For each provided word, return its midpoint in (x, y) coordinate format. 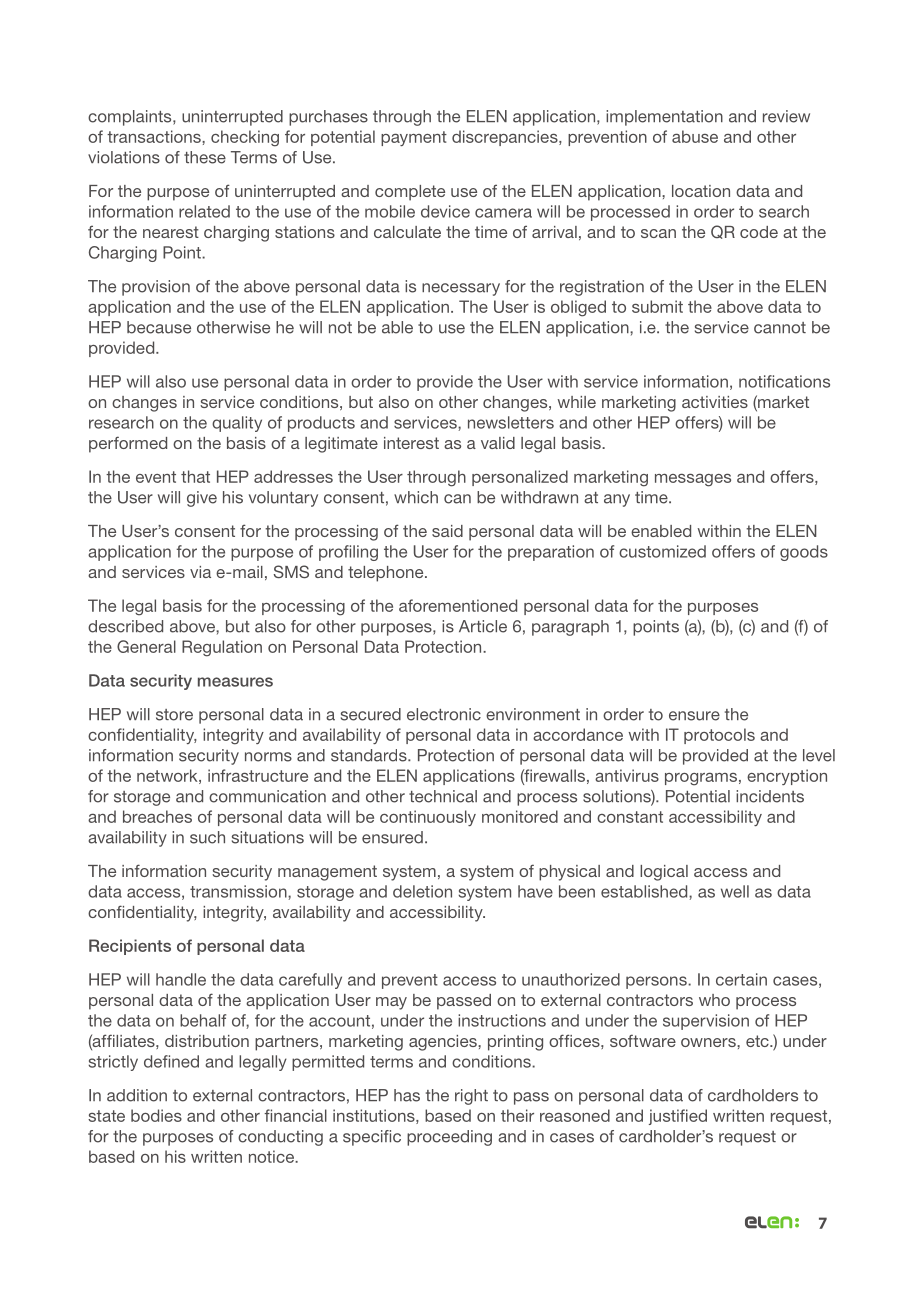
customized (662, 551)
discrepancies (506, 138)
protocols (719, 736)
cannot (780, 328)
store (174, 715)
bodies (156, 1115)
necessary (461, 289)
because (159, 327)
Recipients (130, 947)
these (205, 157)
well (735, 891)
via (200, 572)
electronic (444, 714)
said (447, 531)
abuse (695, 136)
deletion (422, 891)
